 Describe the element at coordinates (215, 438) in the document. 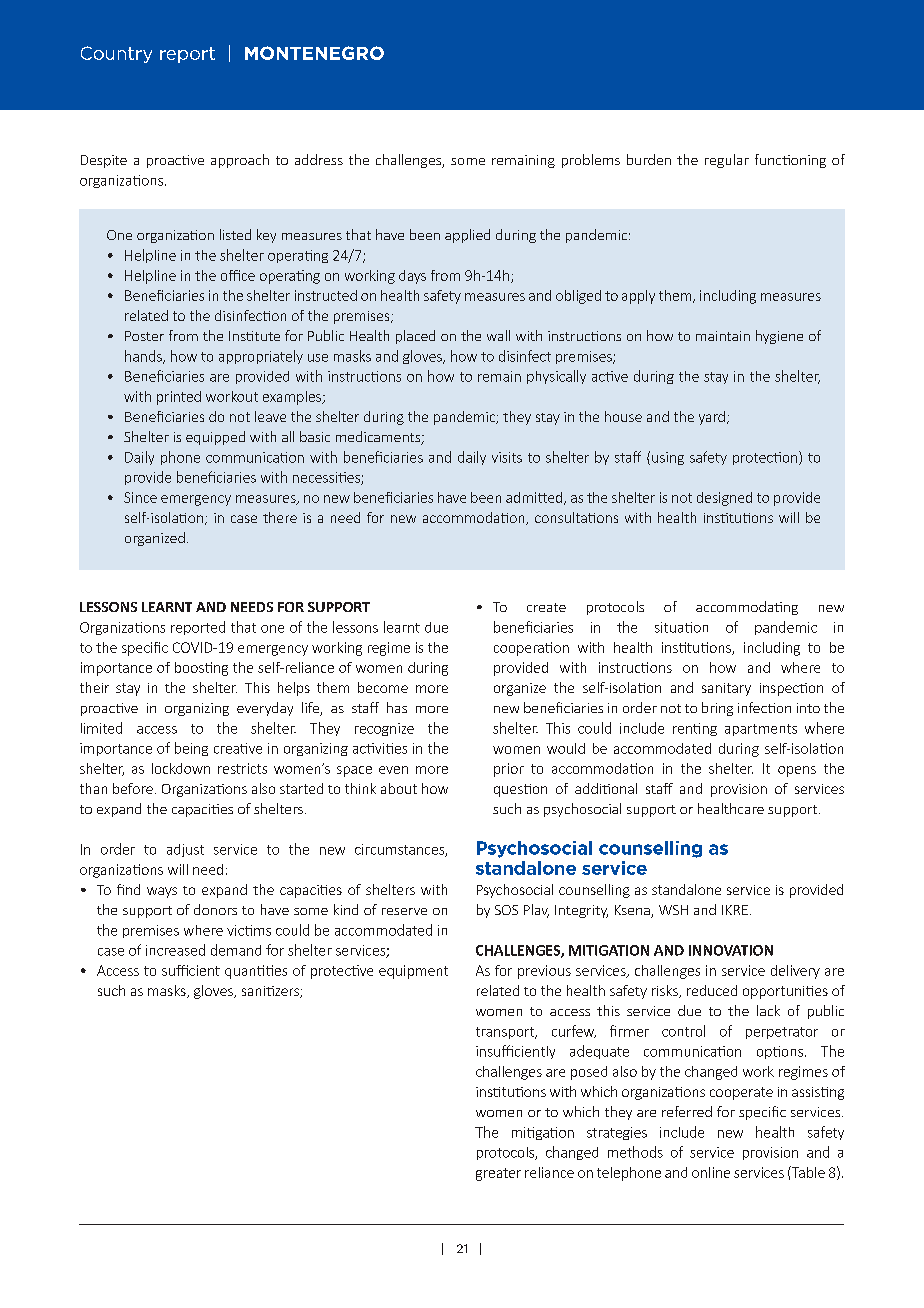

I see `equipped` at that location.
